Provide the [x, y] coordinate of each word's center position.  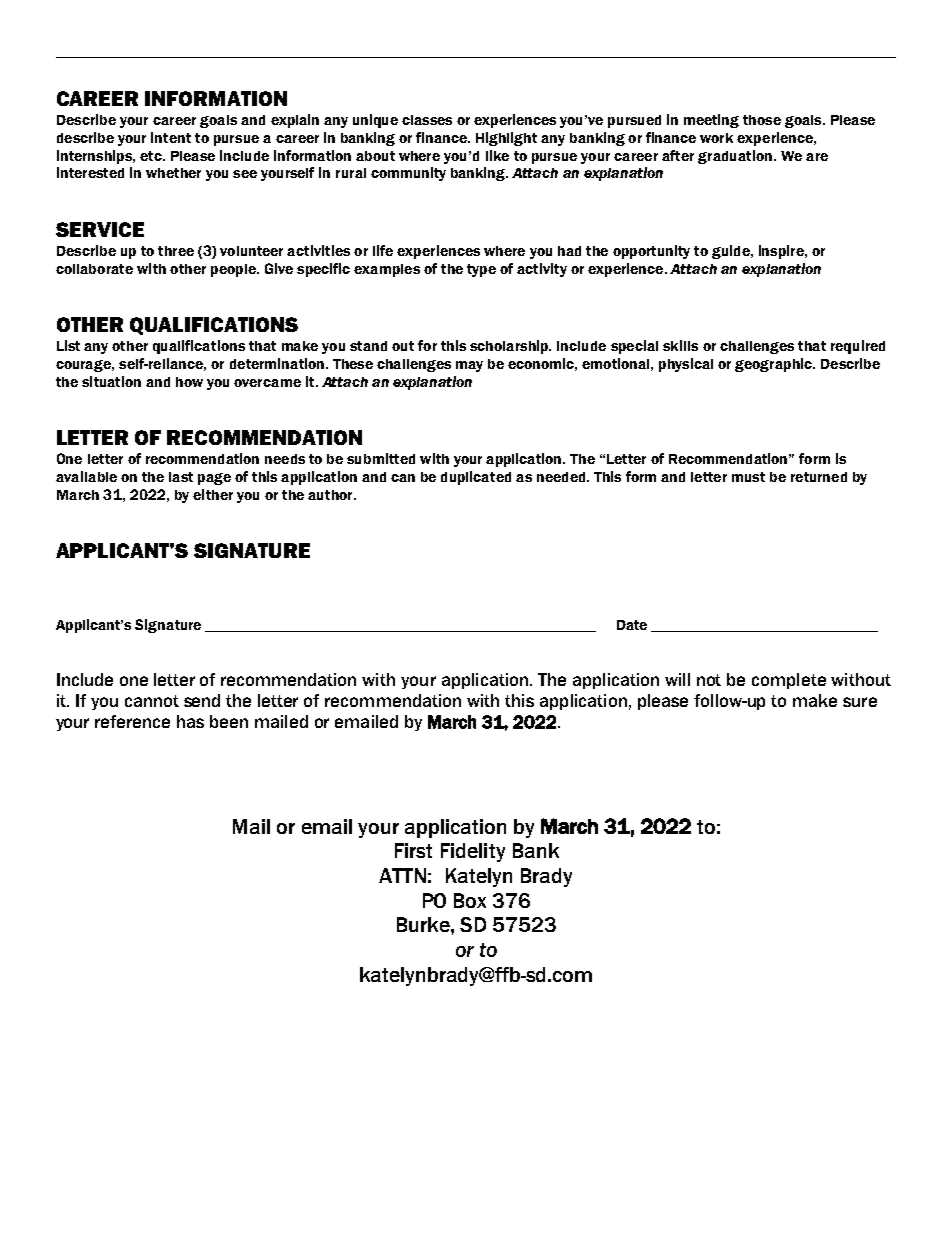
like [497, 155]
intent [171, 137]
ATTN [402, 875]
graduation [735, 157]
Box [470, 900]
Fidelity [473, 852]
